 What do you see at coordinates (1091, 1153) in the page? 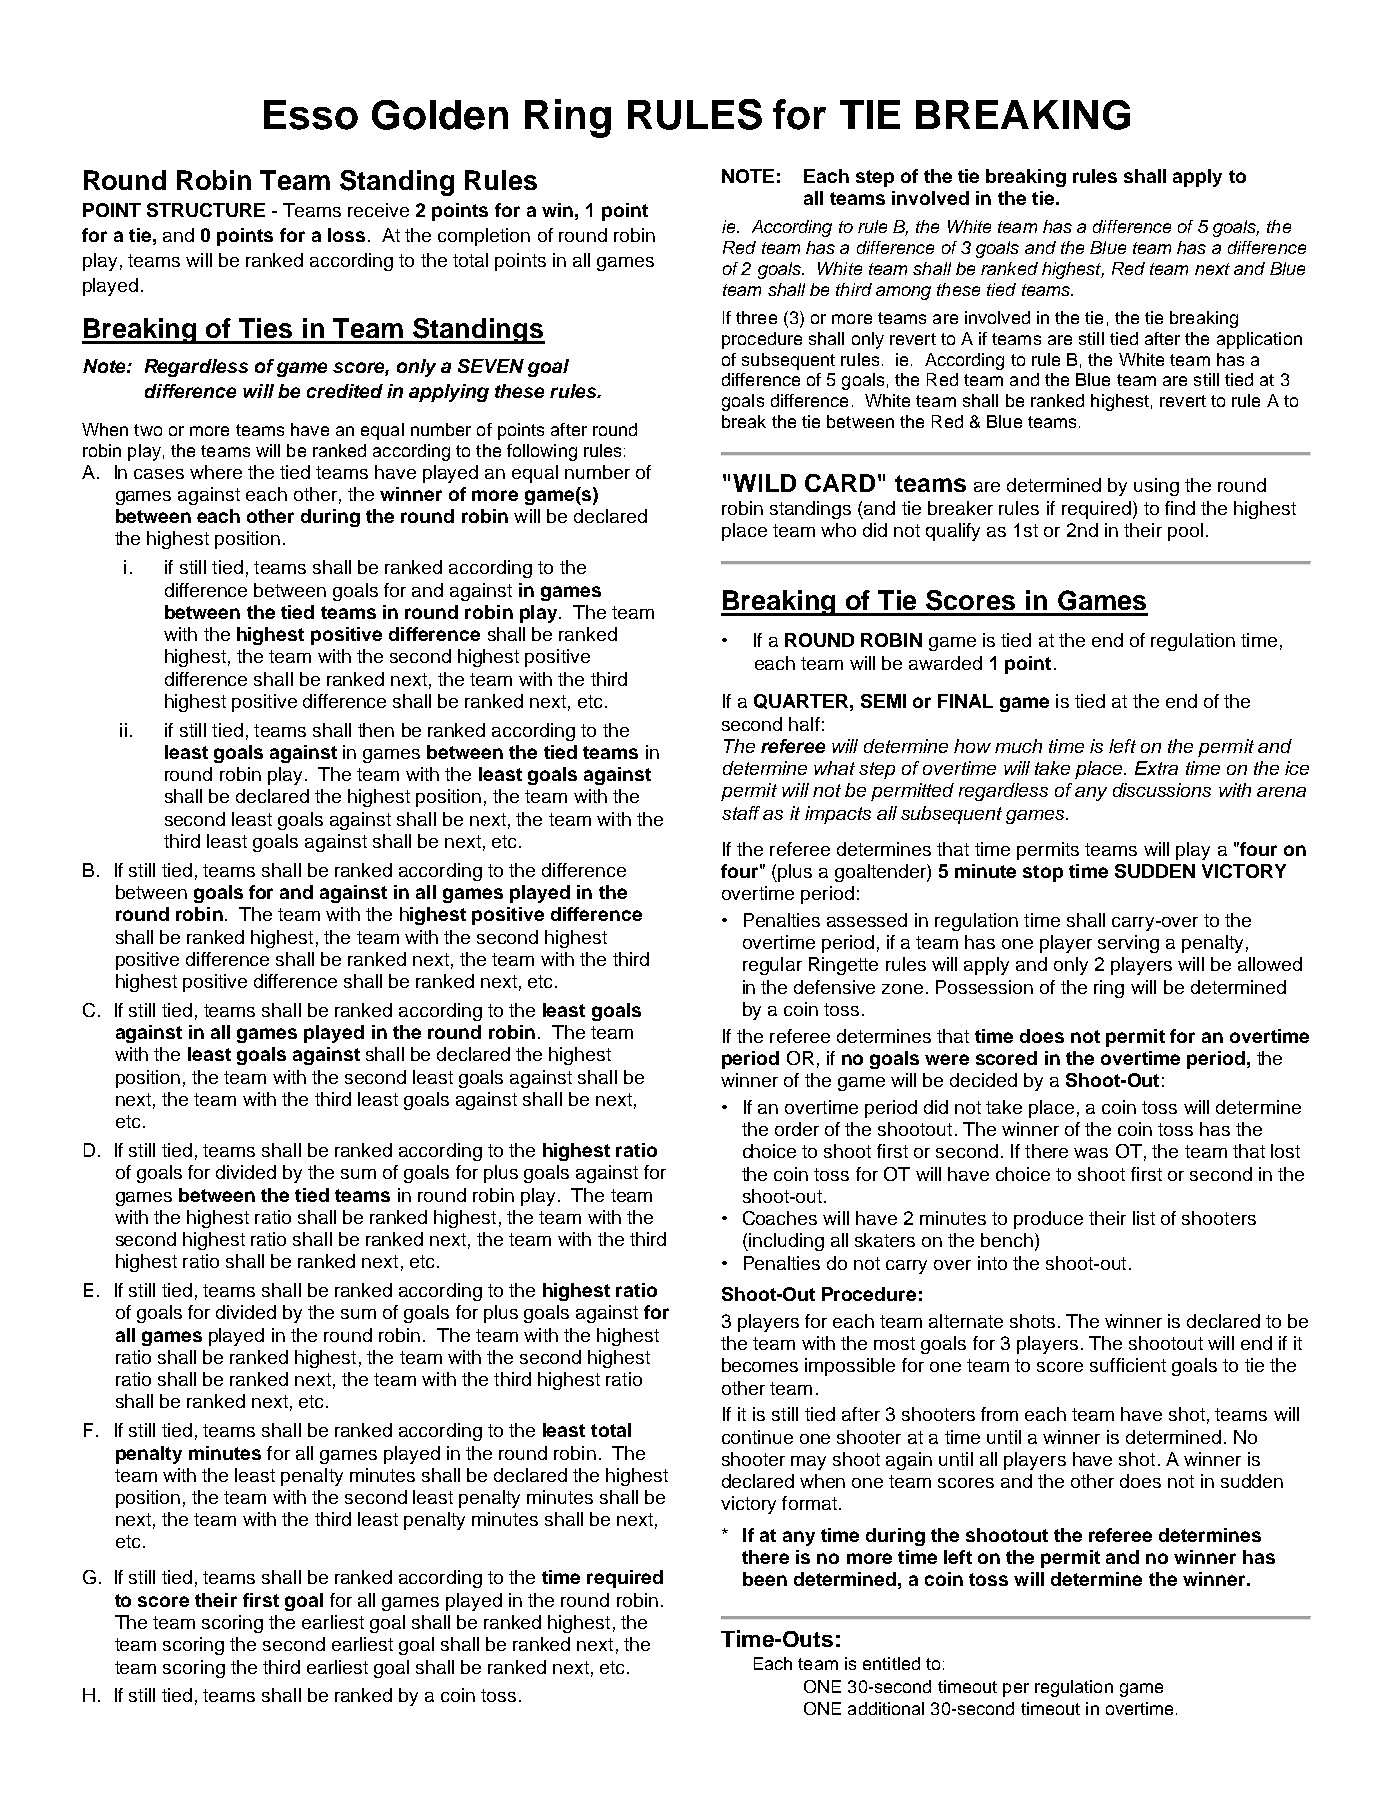
I see `was` at bounding box center [1091, 1153].
